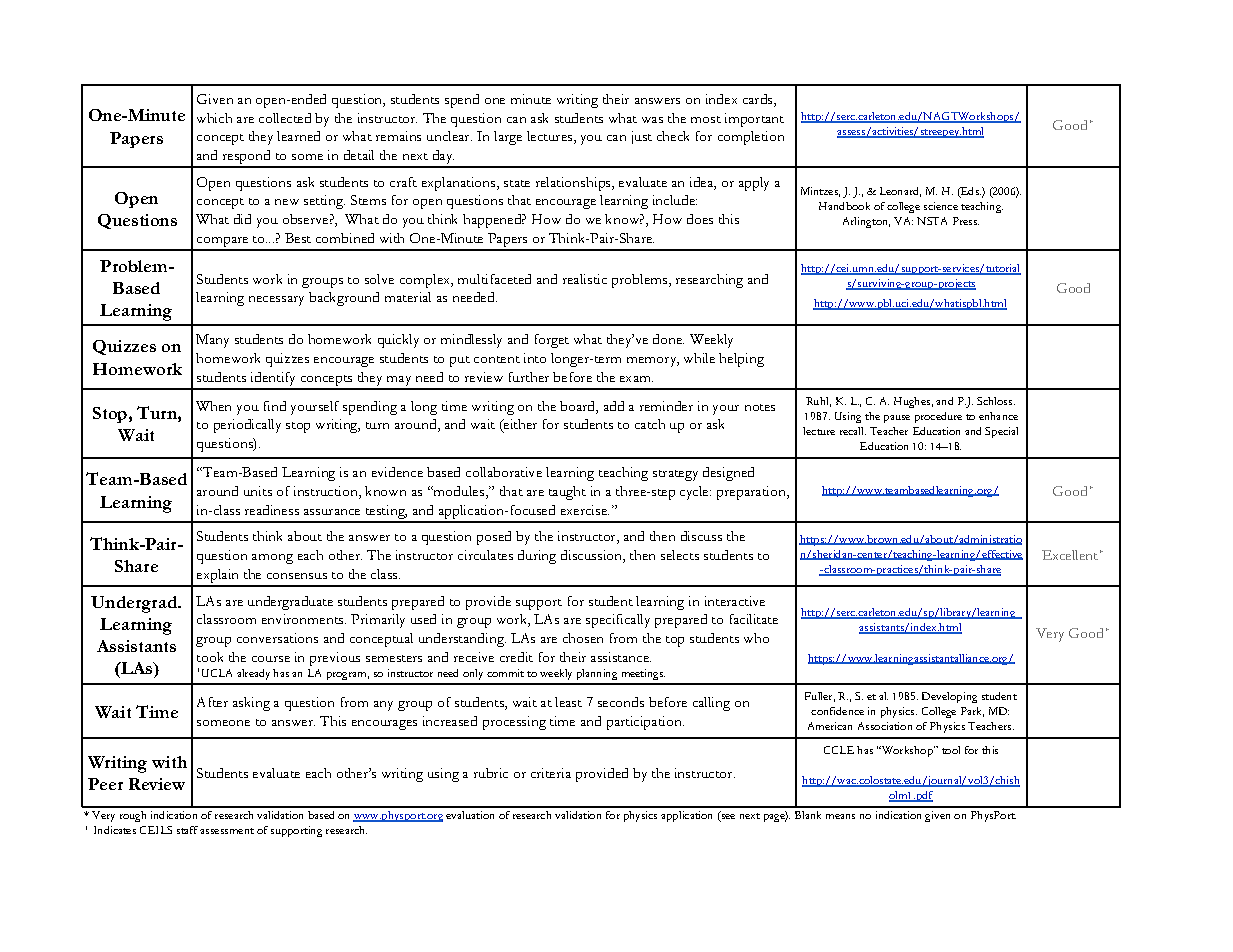  I want to click on already, so click(253, 674).
